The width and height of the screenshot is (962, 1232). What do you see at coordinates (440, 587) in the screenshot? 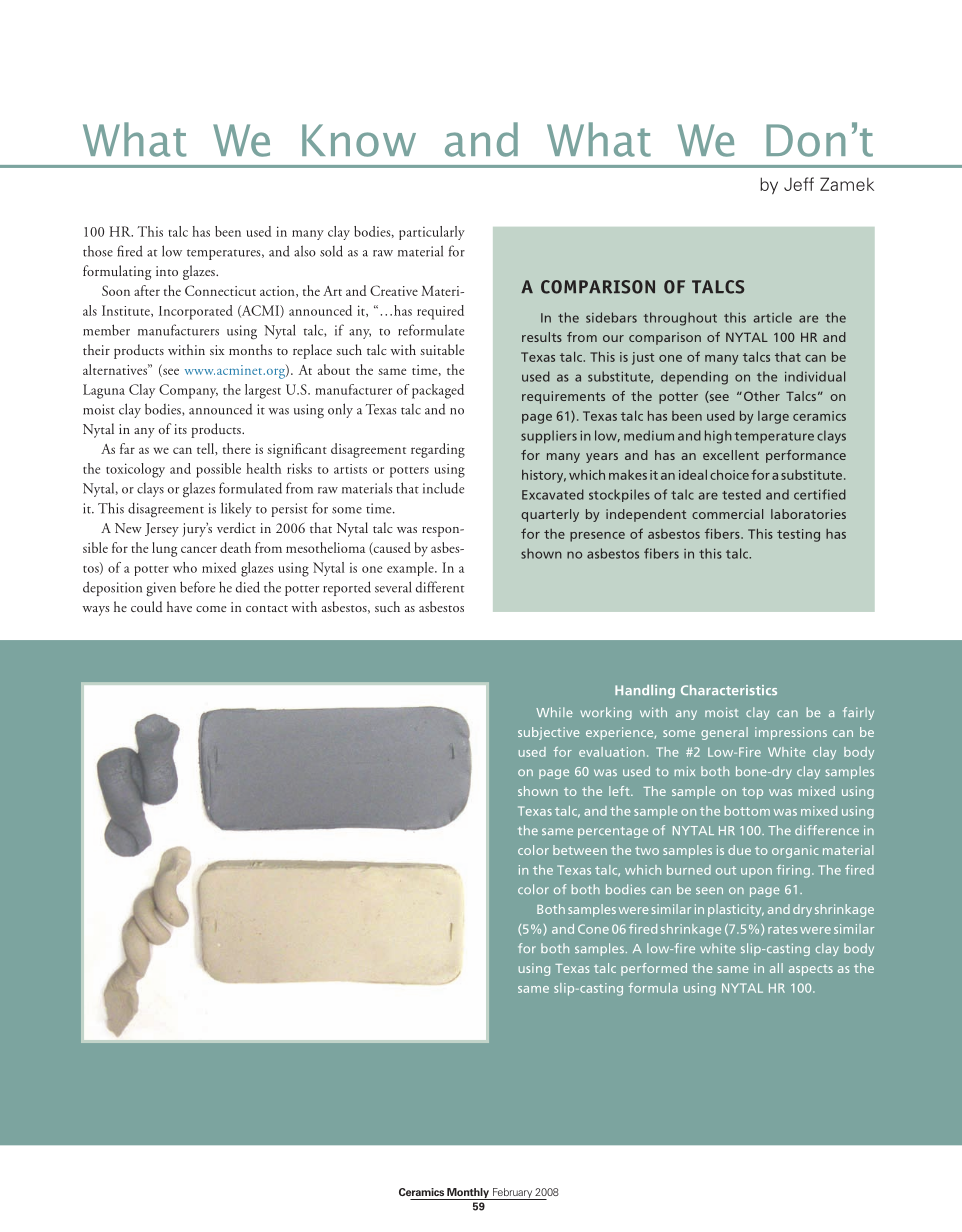
I see `different` at bounding box center [440, 587].
